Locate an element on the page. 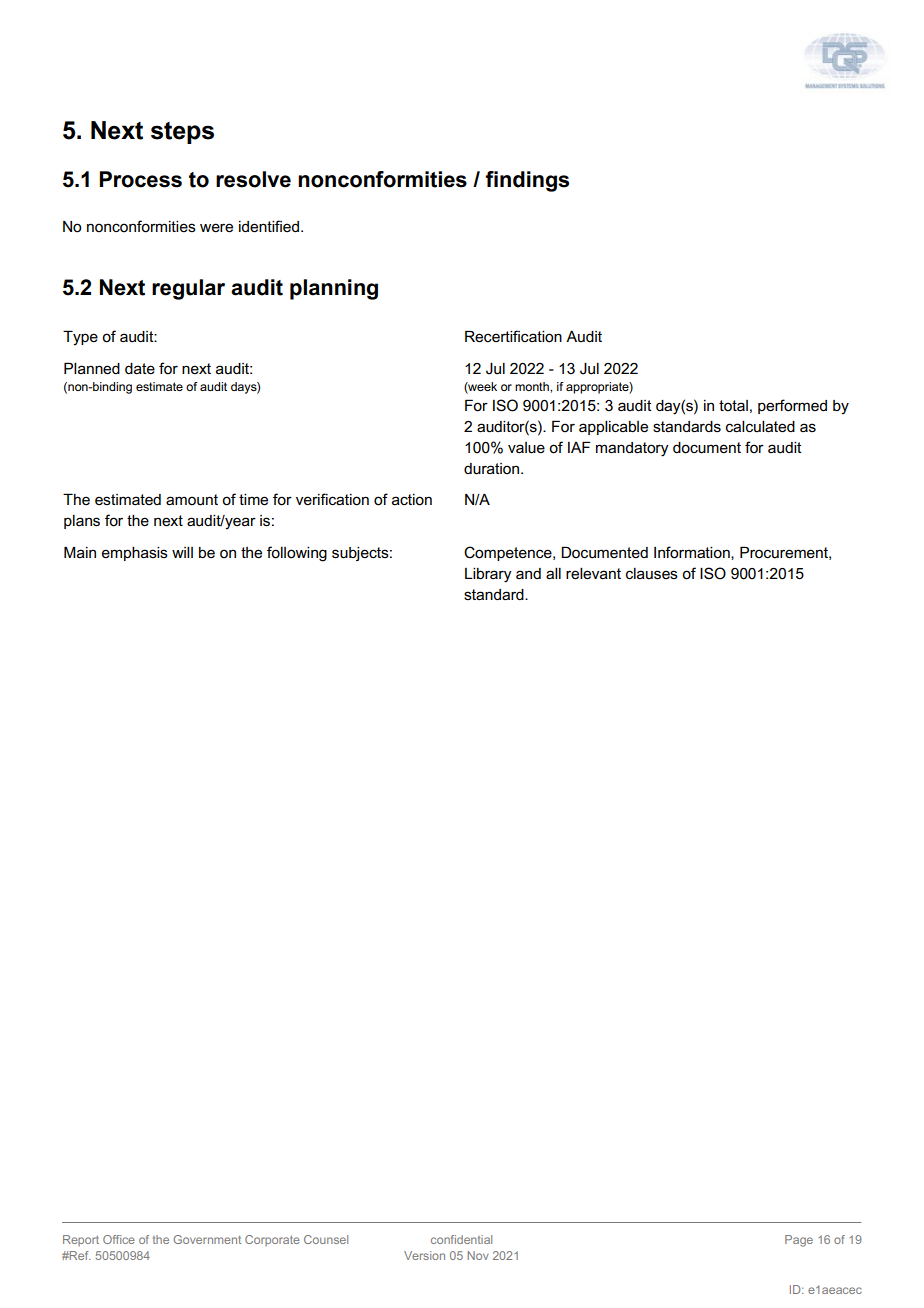  Government is located at coordinates (207, 1239).
